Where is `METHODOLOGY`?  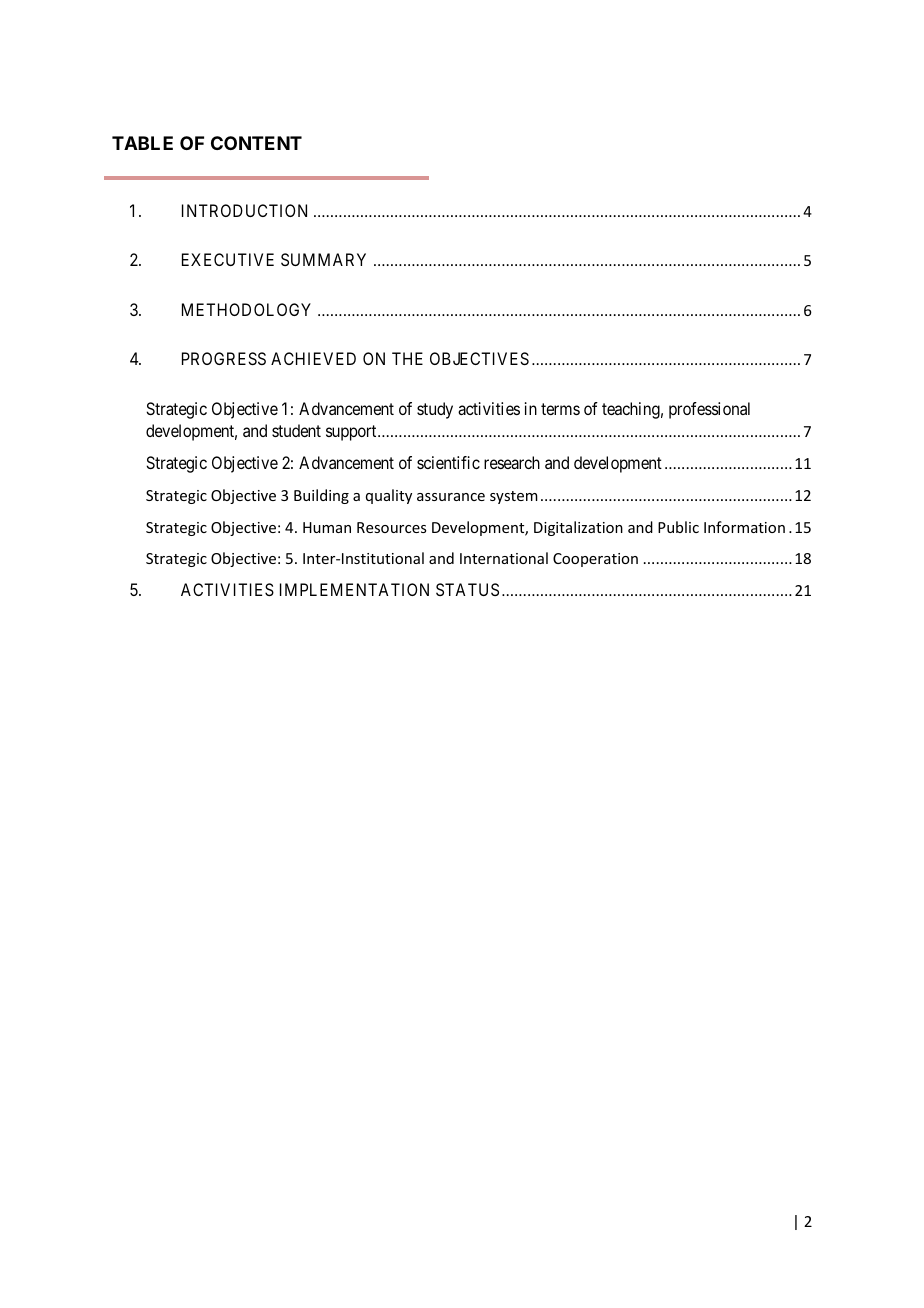
METHODOLOGY is located at coordinates (246, 309).
